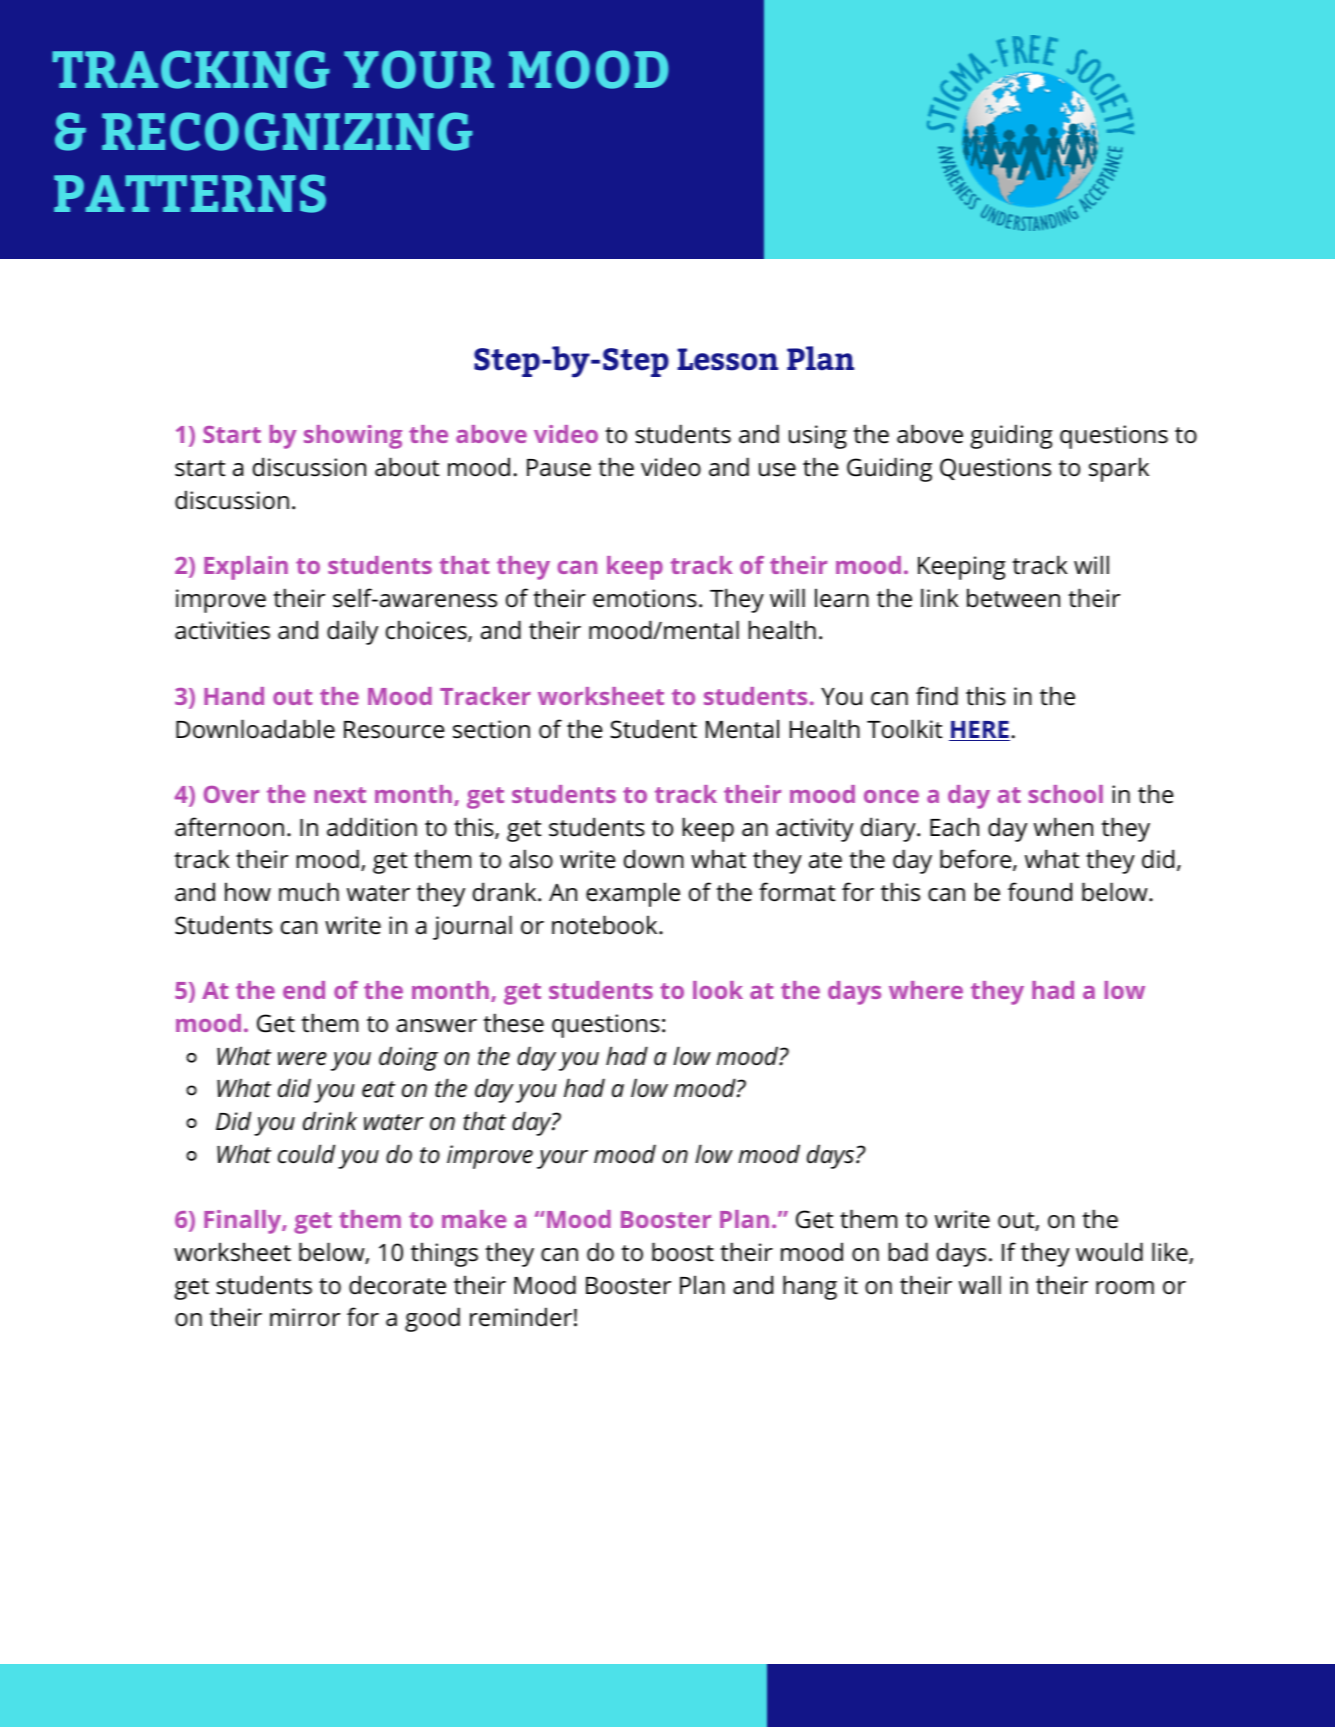  What do you see at coordinates (302, 1059) in the screenshot?
I see `were` at bounding box center [302, 1059].
